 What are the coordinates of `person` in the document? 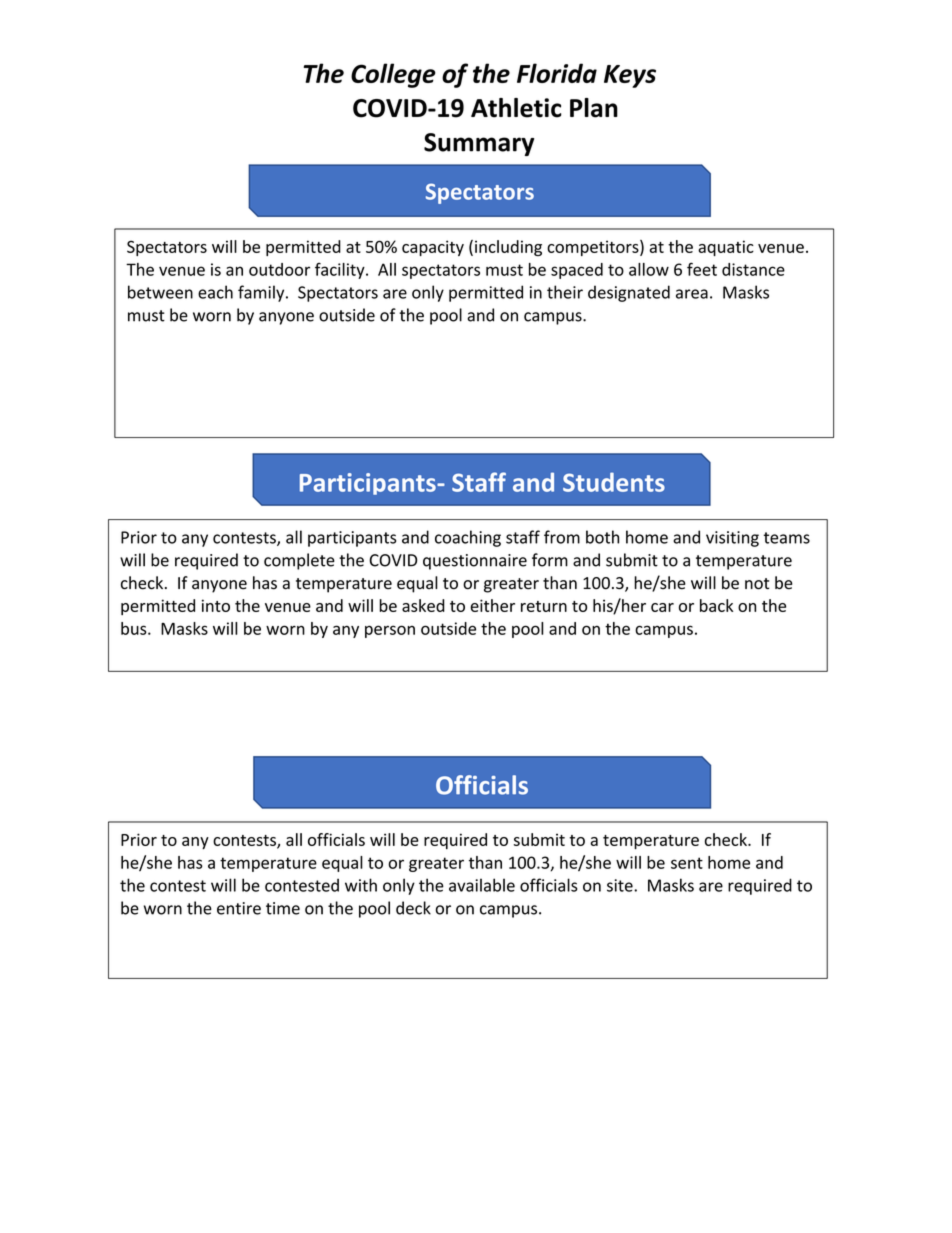 It's located at (390, 631).
